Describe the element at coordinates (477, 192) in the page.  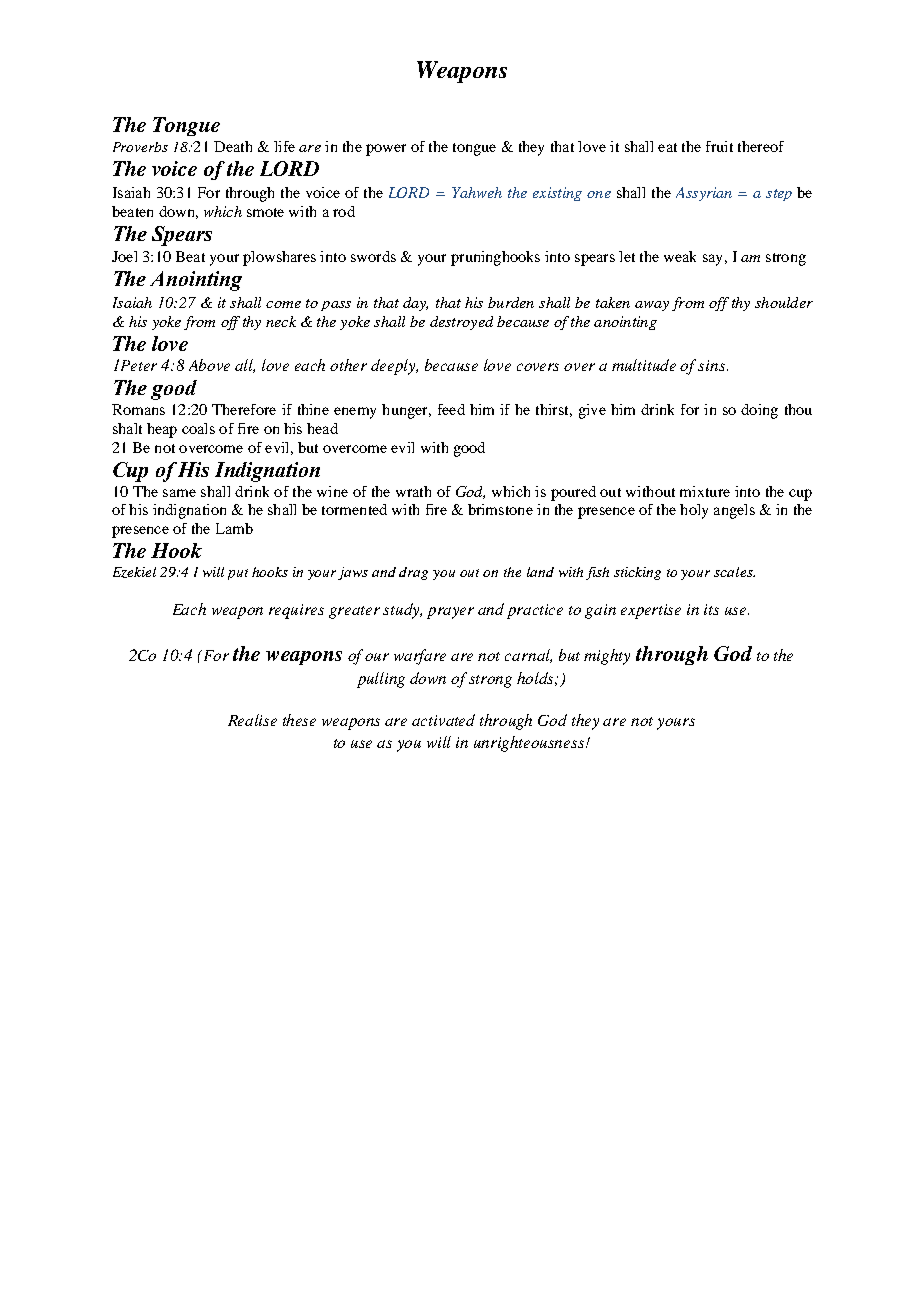
I see `Yahweh` at that location.
